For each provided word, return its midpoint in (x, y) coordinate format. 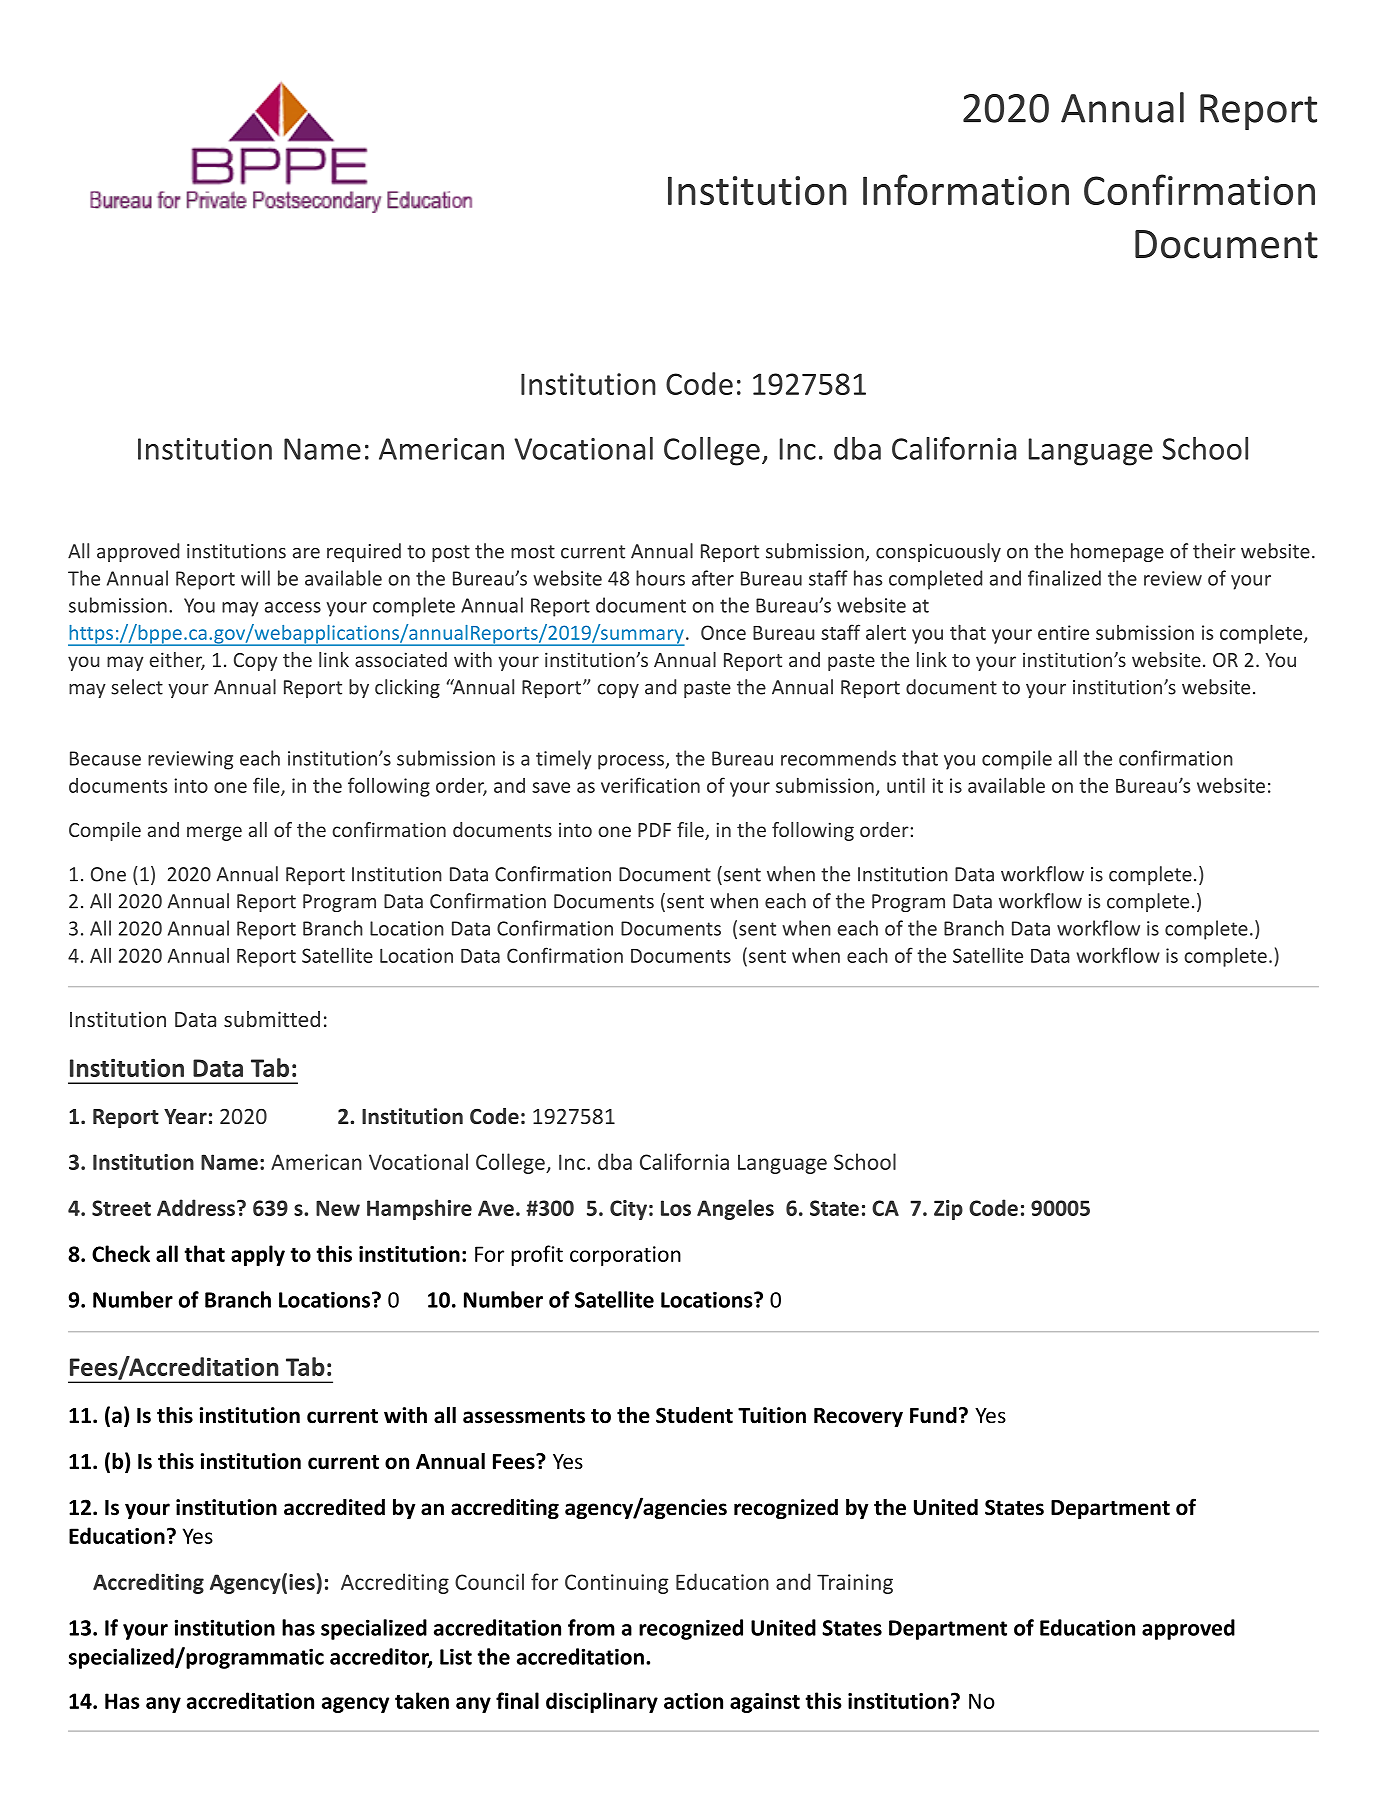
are (306, 553)
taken (422, 1700)
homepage (1117, 552)
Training (855, 1584)
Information (966, 189)
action (693, 1701)
